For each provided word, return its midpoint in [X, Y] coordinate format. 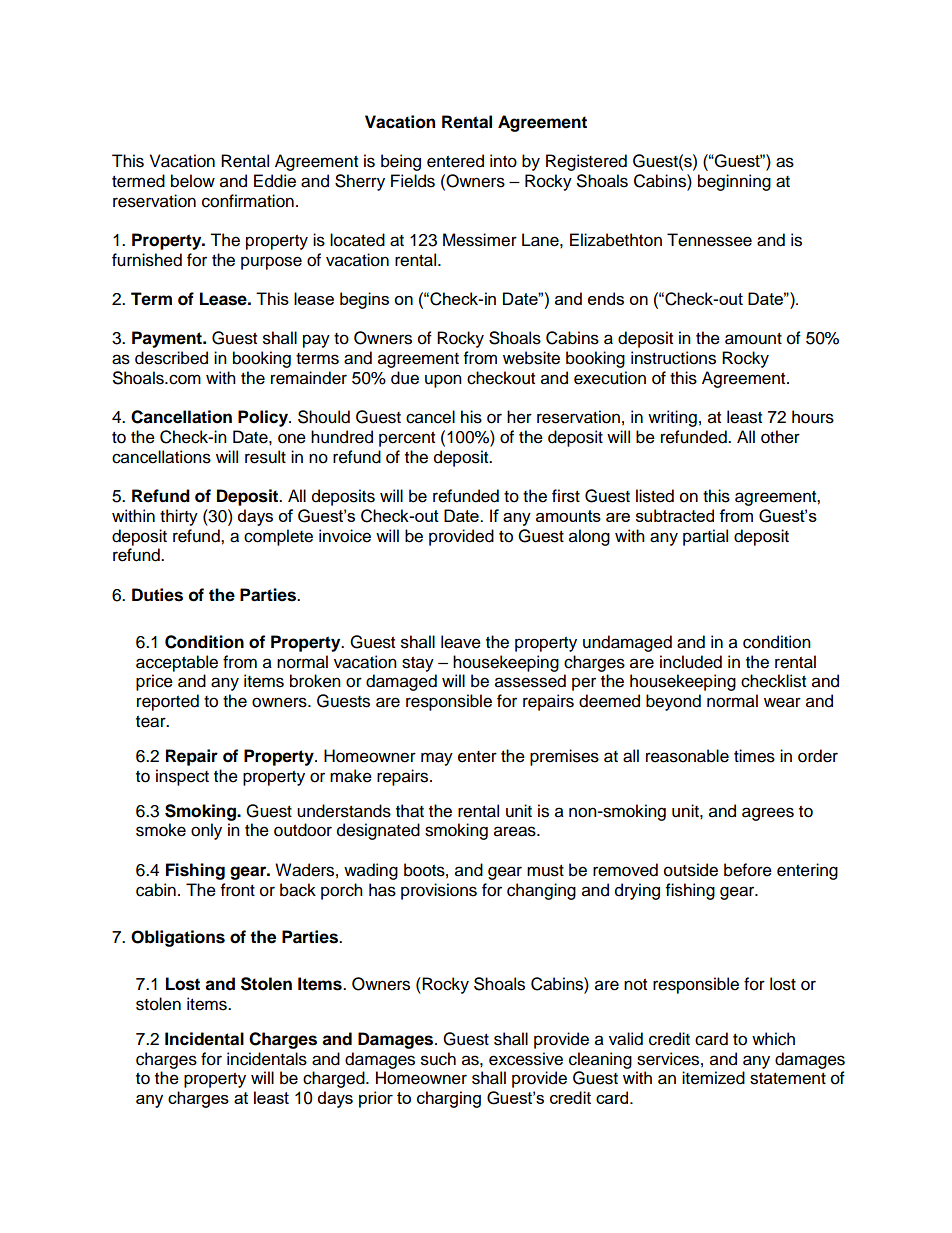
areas [516, 831]
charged [335, 1079]
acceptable [177, 663]
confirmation [248, 201]
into [503, 161]
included [691, 662]
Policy [264, 418]
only [206, 831]
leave [461, 642]
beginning [734, 182]
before [748, 870]
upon [443, 381]
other [780, 437]
